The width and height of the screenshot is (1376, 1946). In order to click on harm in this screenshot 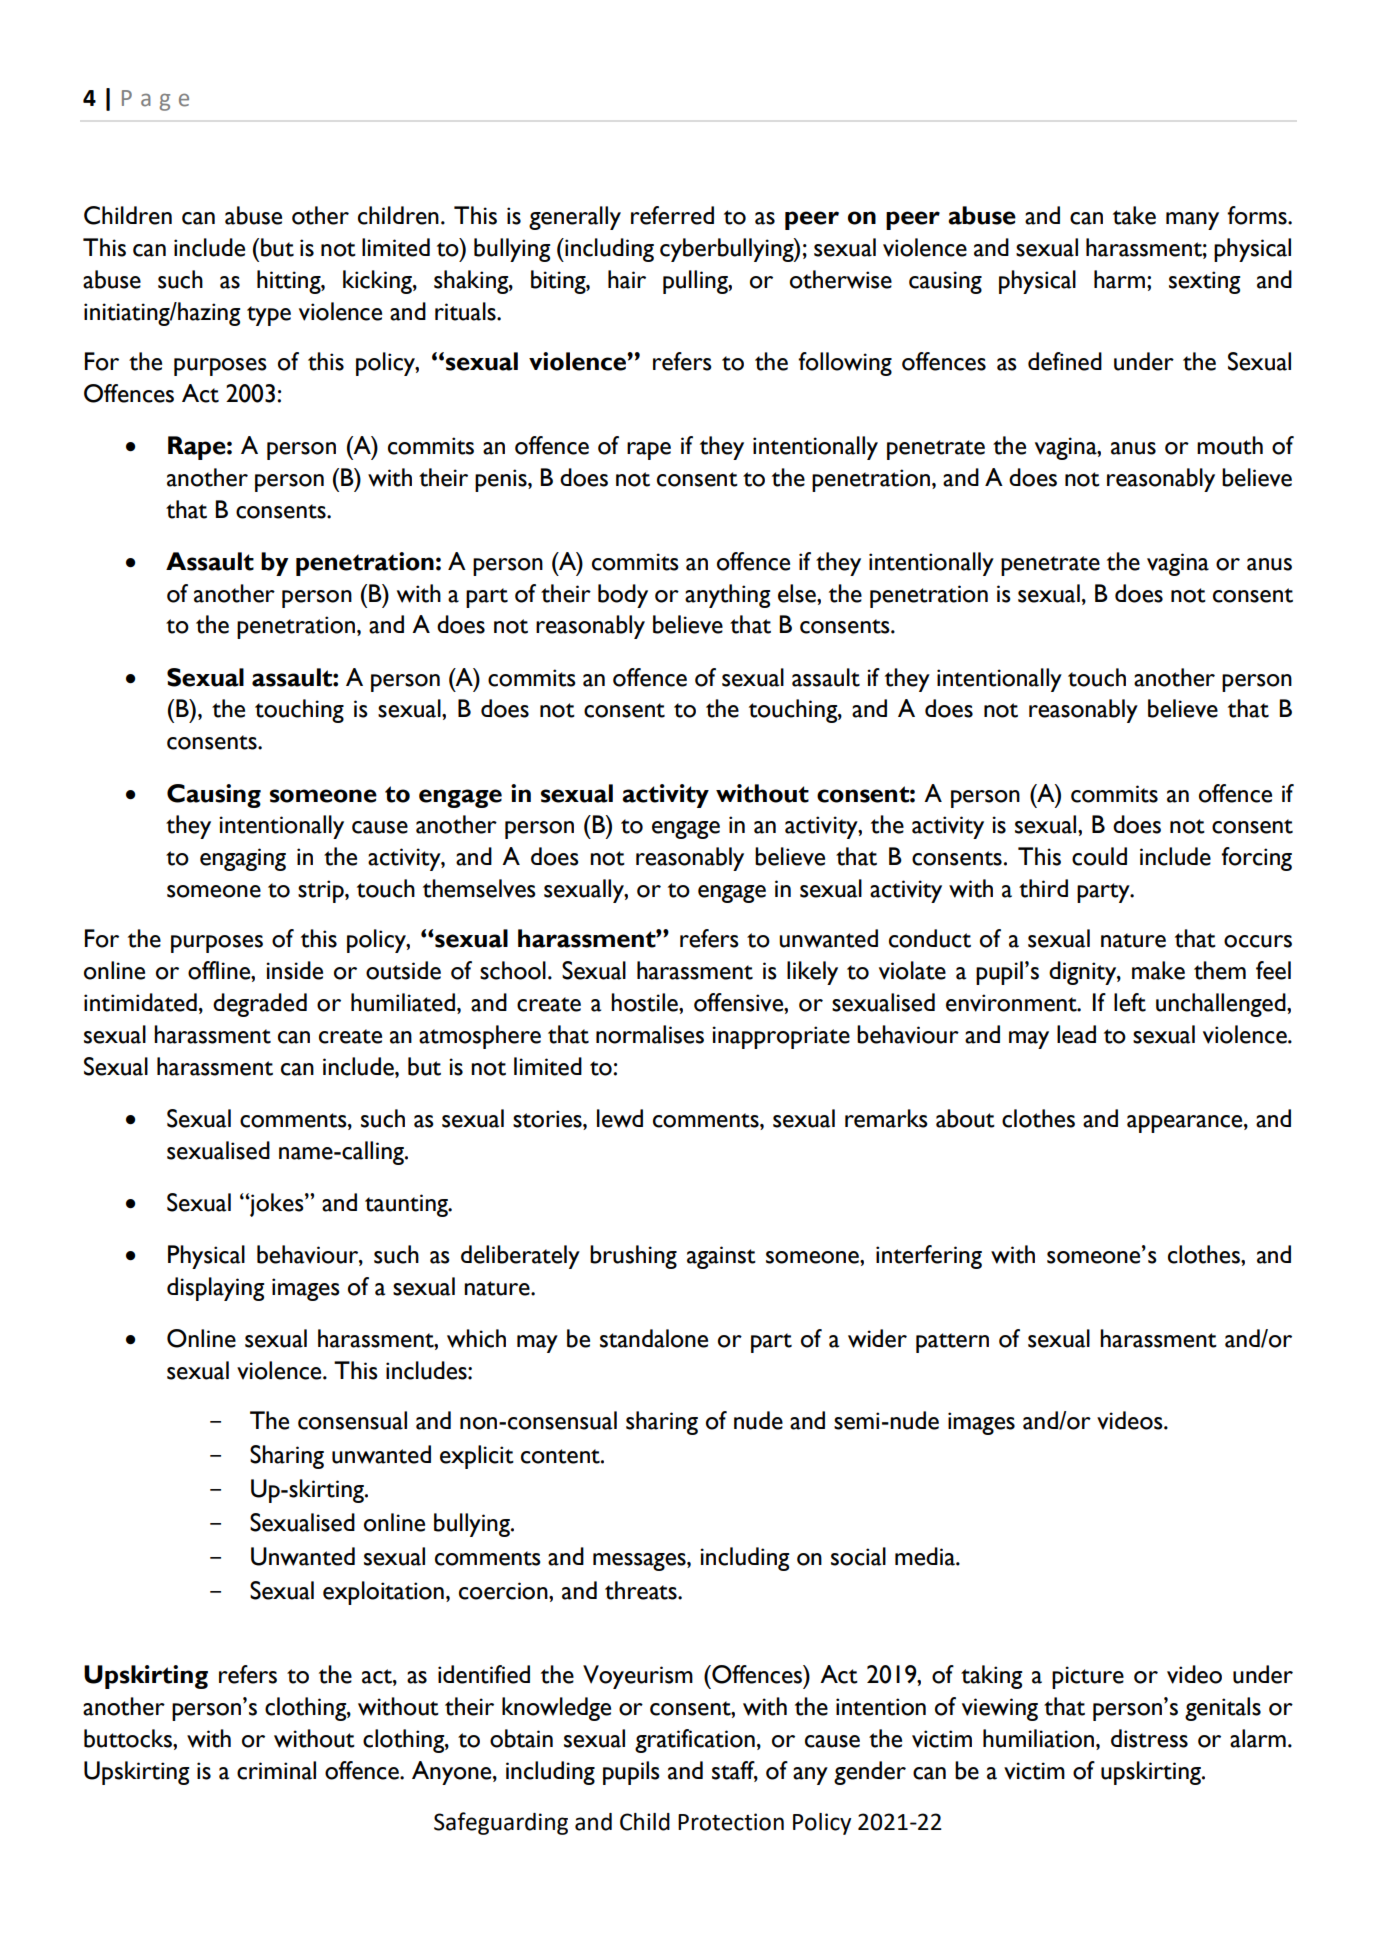, I will do `click(1119, 279)`.
